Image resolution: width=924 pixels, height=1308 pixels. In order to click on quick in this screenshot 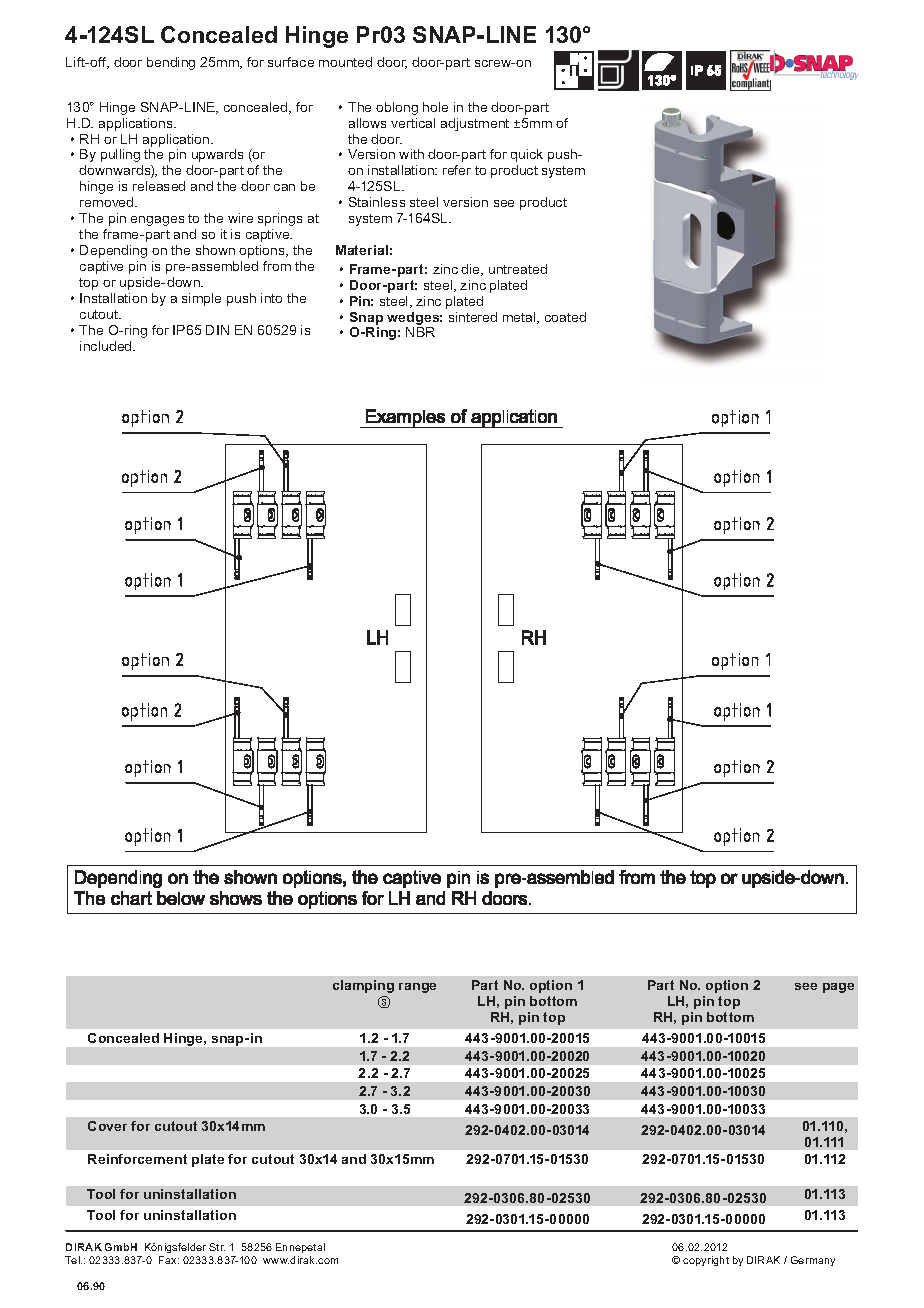, I will do `click(527, 155)`.
